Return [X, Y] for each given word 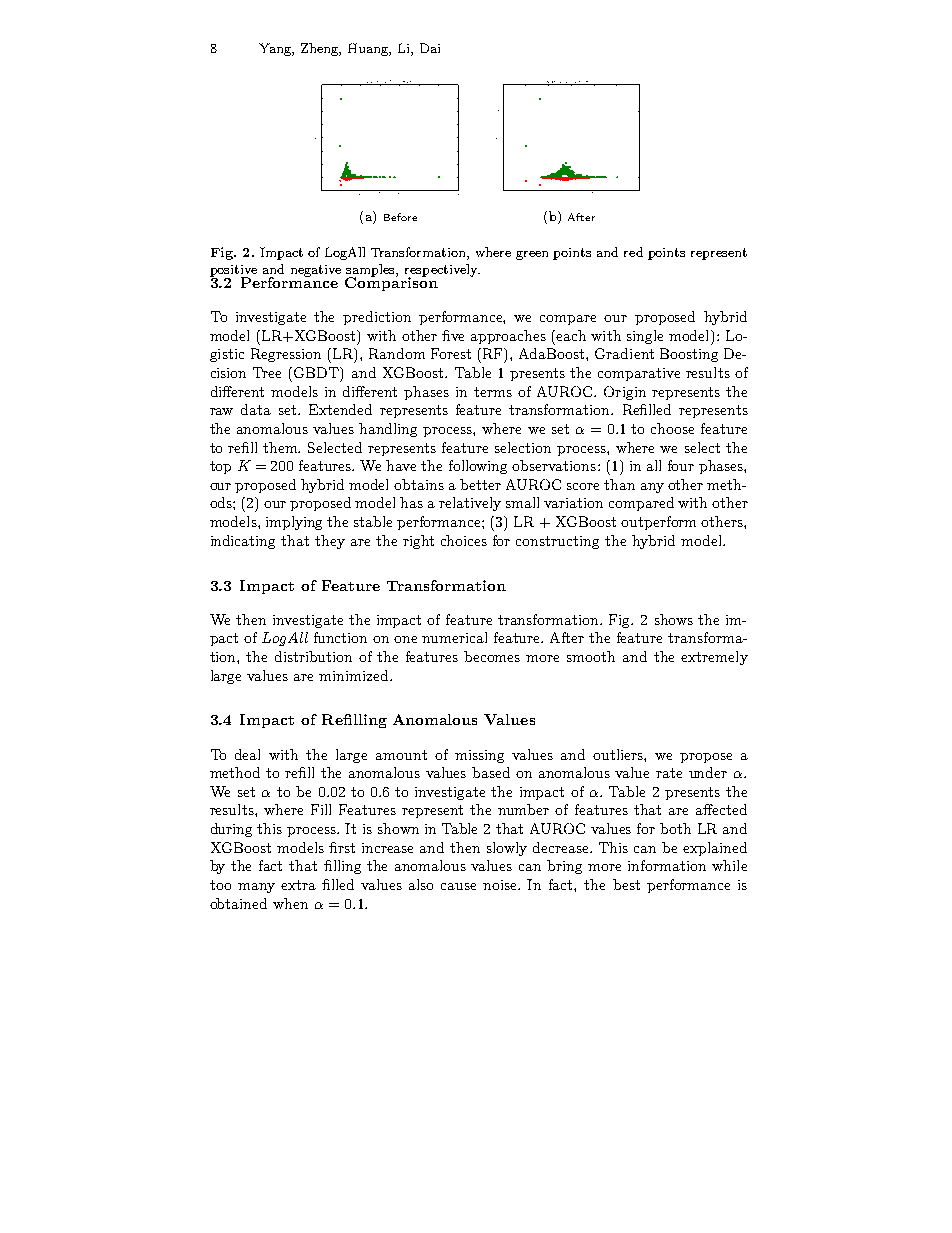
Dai [430, 48]
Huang [369, 49]
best [626, 884]
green [532, 255]
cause [458, 886]
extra [298, 885]
